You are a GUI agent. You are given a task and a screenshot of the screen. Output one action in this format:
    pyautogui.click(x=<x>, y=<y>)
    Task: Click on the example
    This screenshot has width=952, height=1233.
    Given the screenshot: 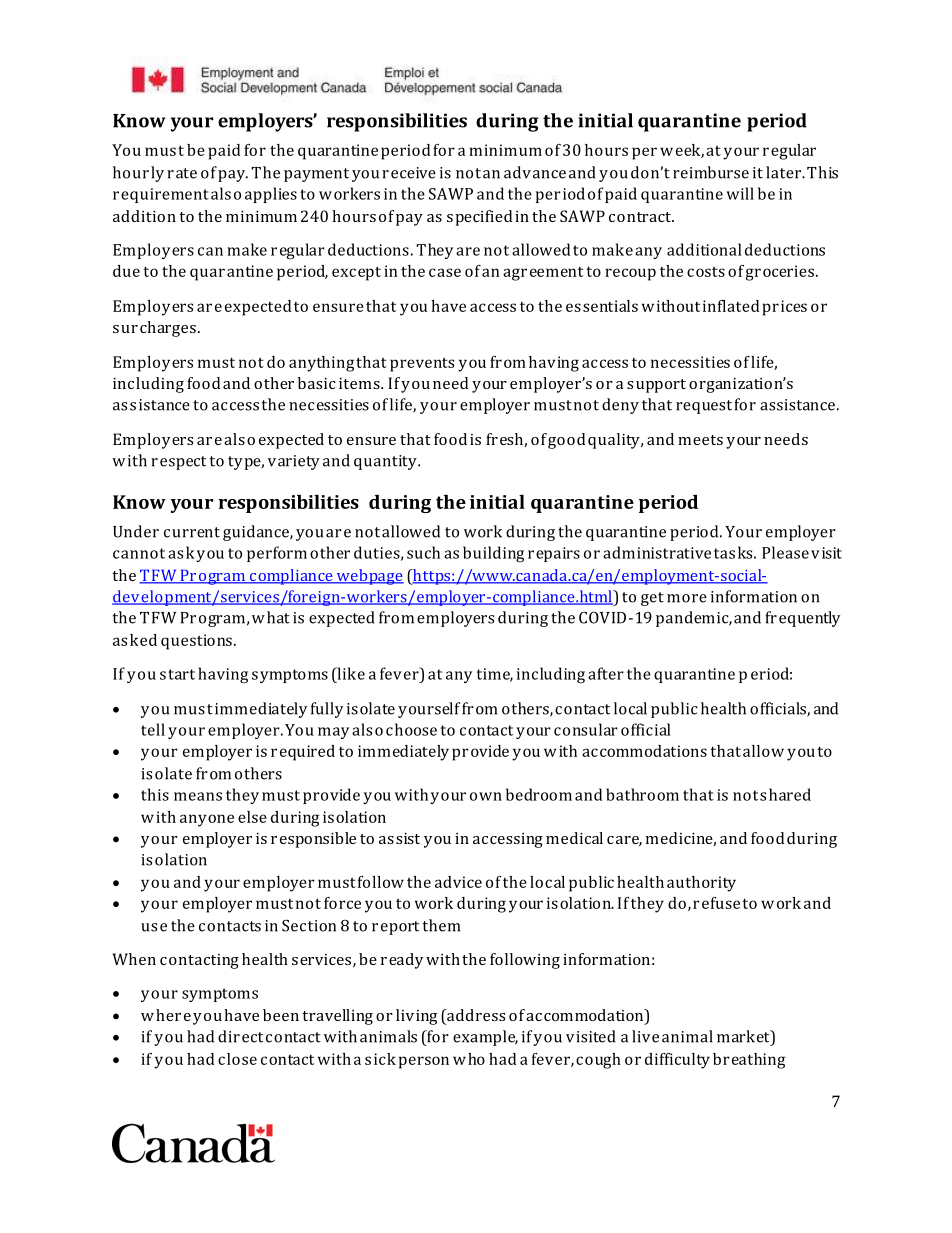 What is the action you would take?
    pyautogui.click(x=485, y=1038)
